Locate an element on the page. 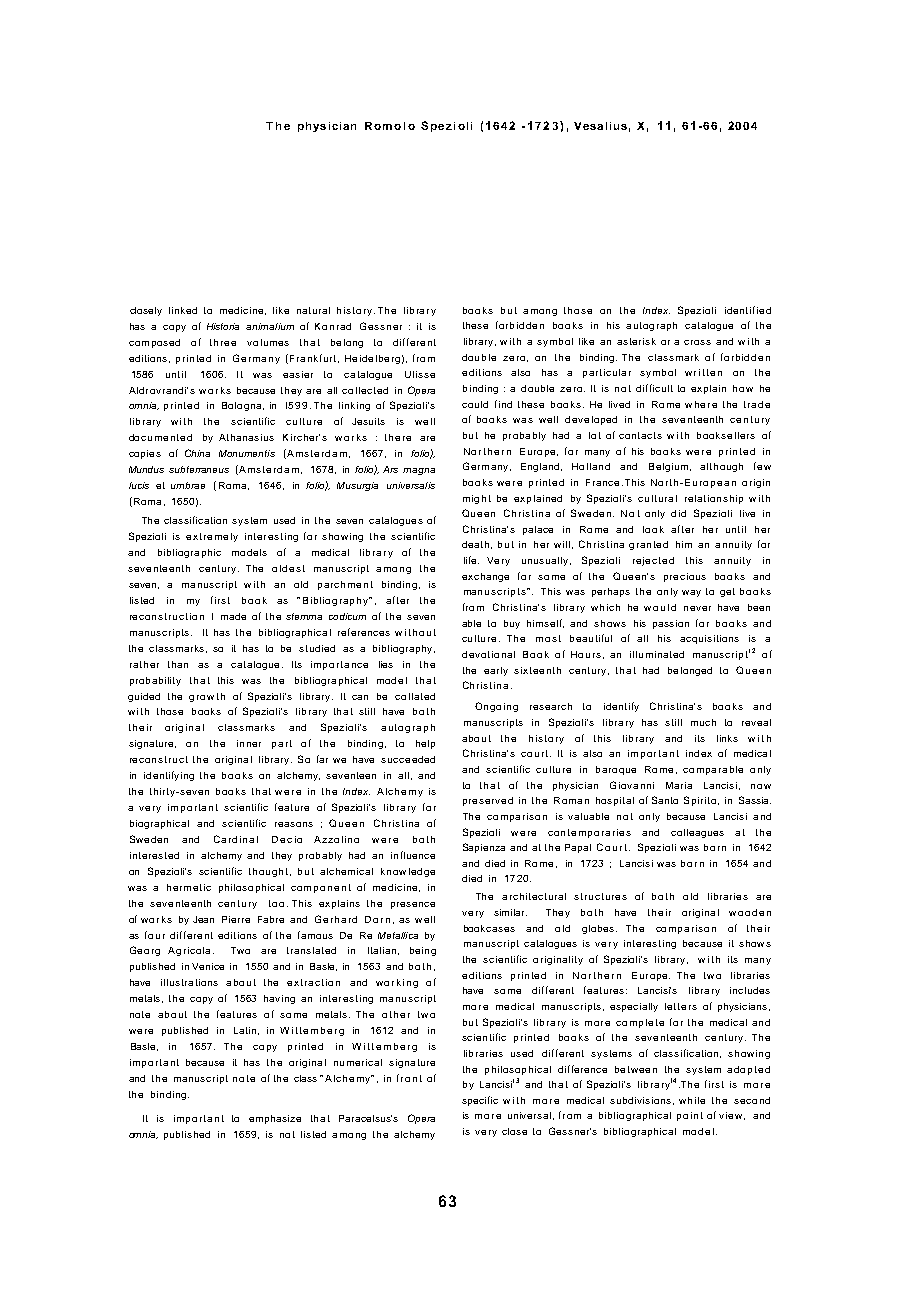 Image resolution: width=924 pixels, height=1308 pixels. Heidelberg is located at coordinates (372, 359).
